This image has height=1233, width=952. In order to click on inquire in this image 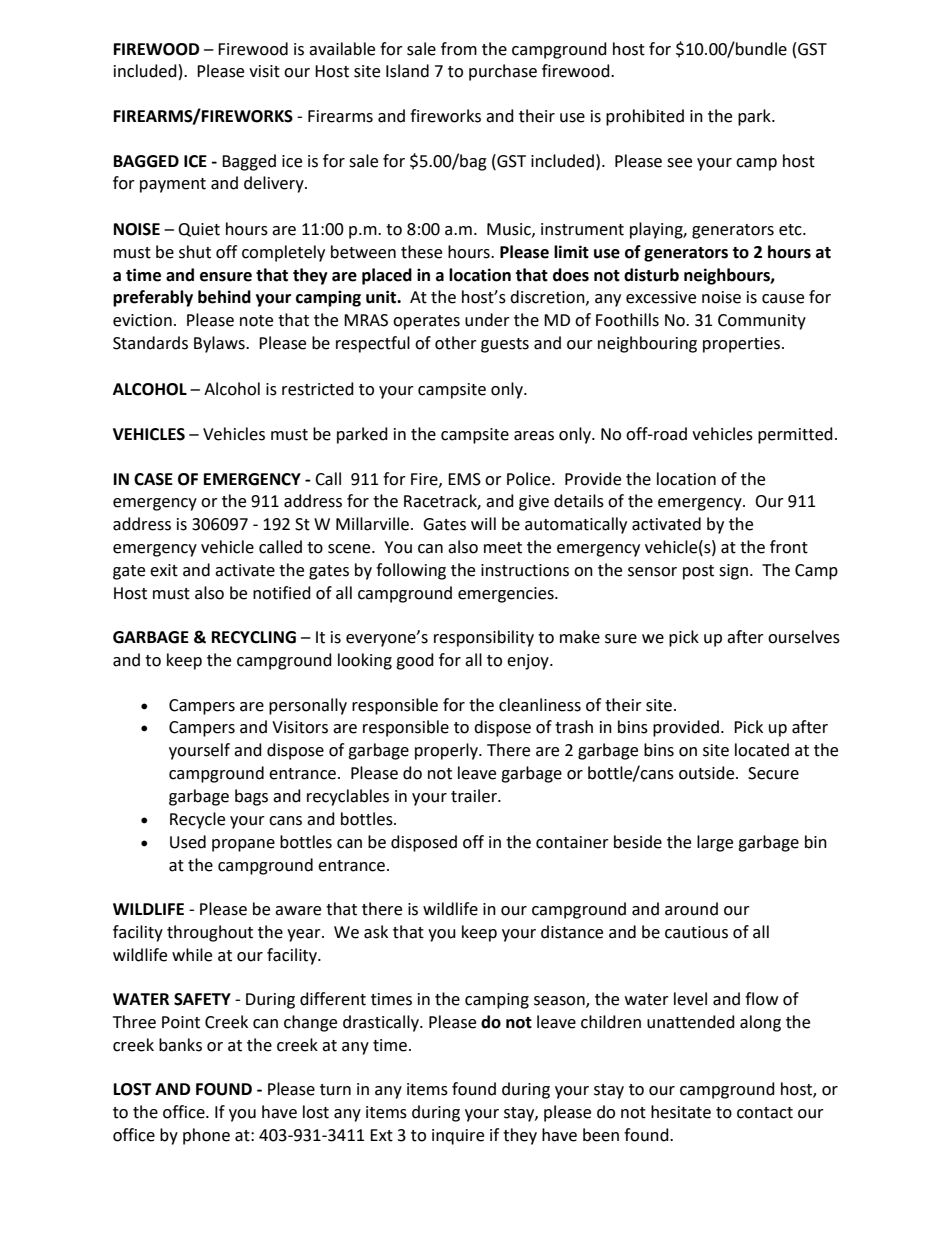, I will do `click(458, 1137)`.
